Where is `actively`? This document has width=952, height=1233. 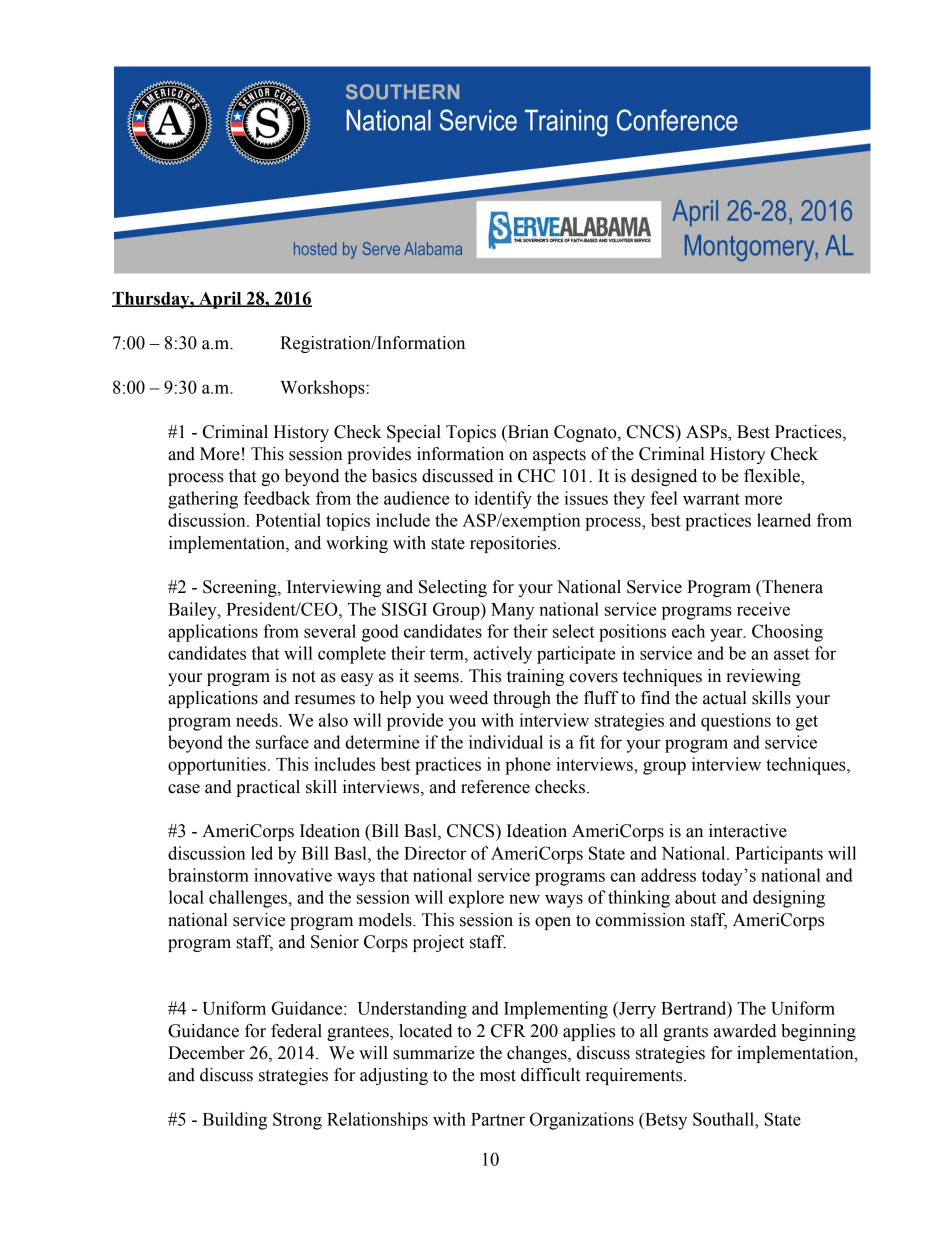
actively is located at coordinates (503, 655).
